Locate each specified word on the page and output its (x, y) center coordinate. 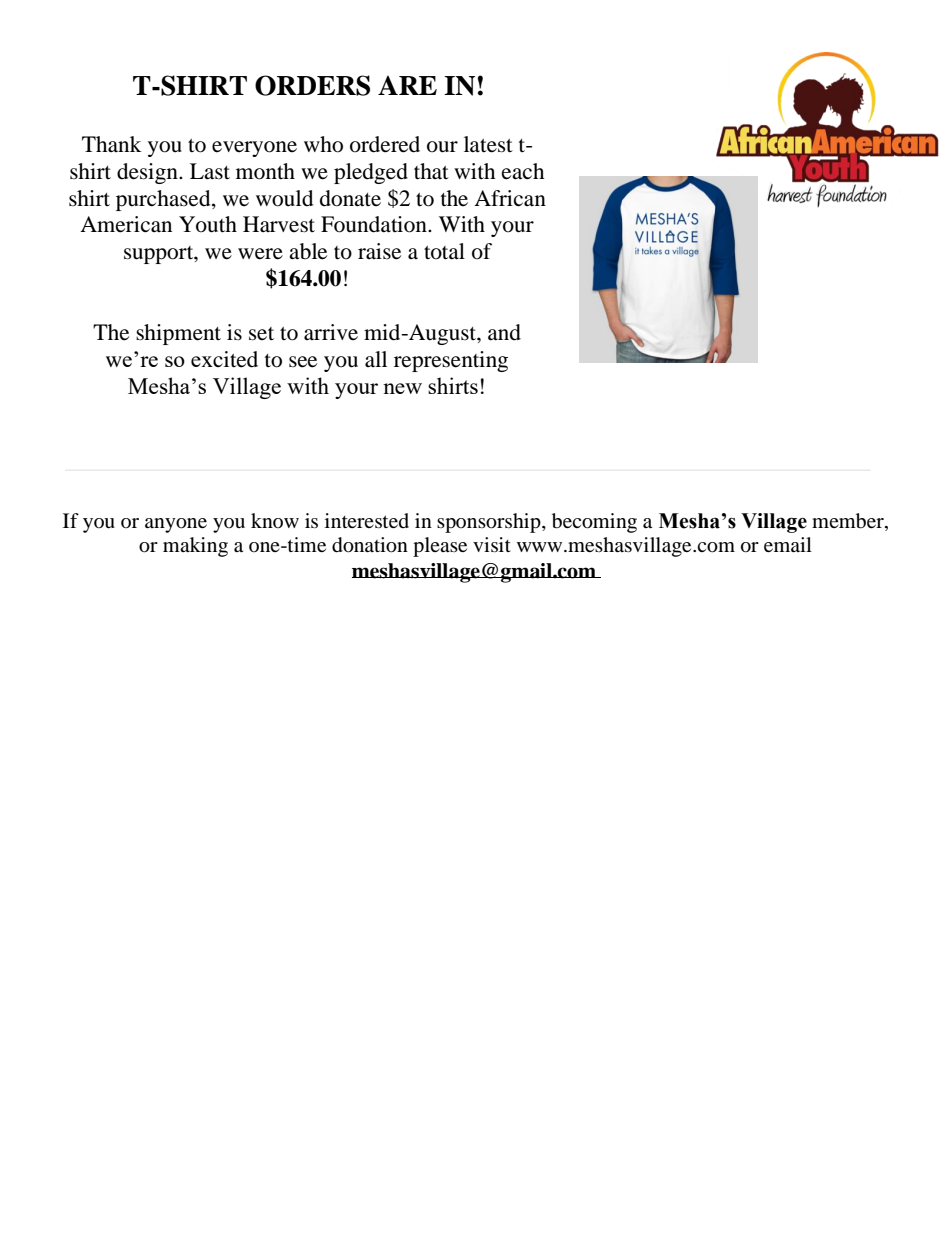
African (510, 198)
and (504, 332)
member (849, 521)
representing (451, 361)
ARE (407, 85)
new (402, 388)
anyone (176, 525)
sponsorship (490, 523)
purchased (164, 200)
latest (488, 144)
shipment (178, 334)
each (523, 171)
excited (224, 359)
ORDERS (312, 85)
